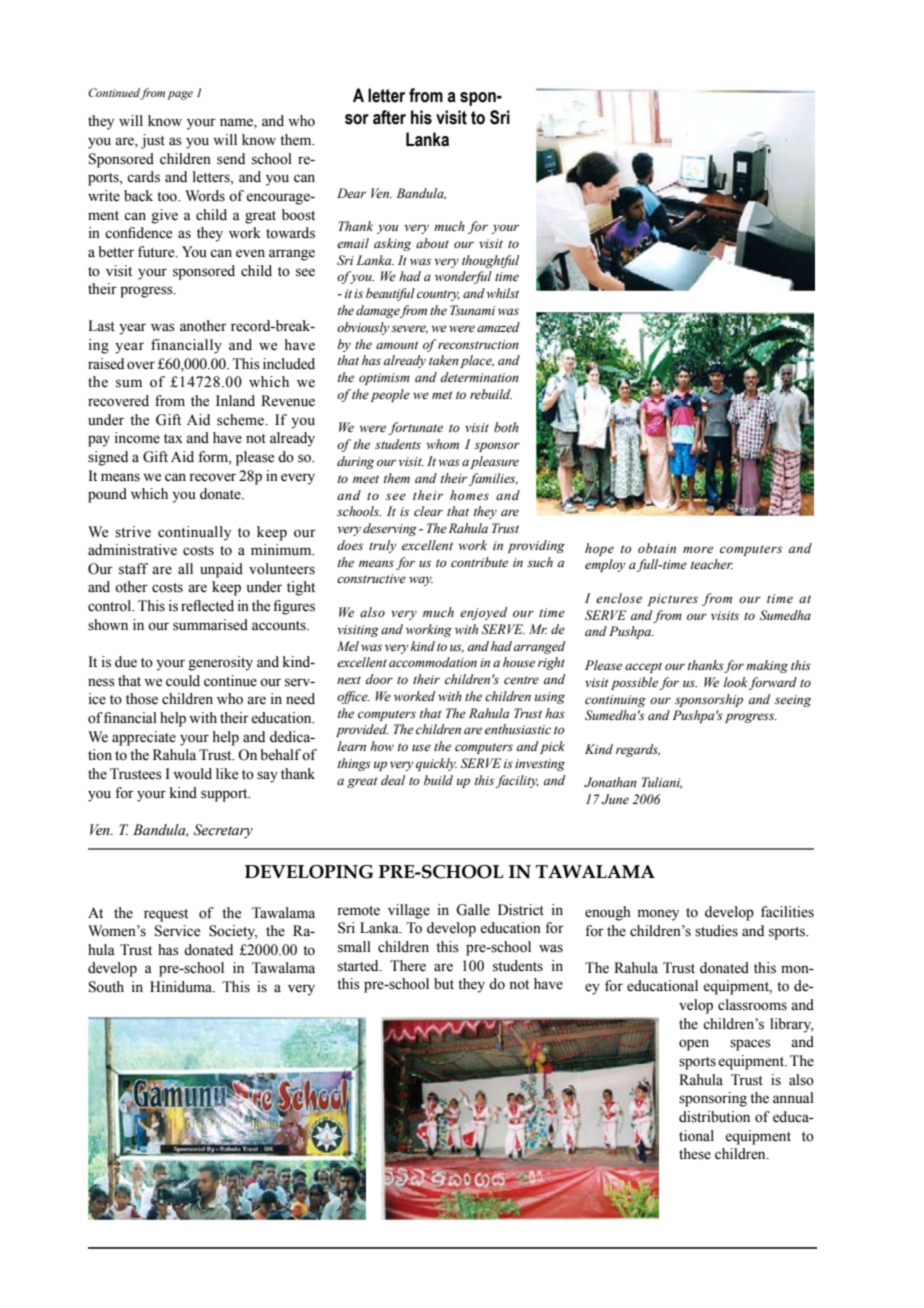  I want to click on Dear, so click(351, 193).
